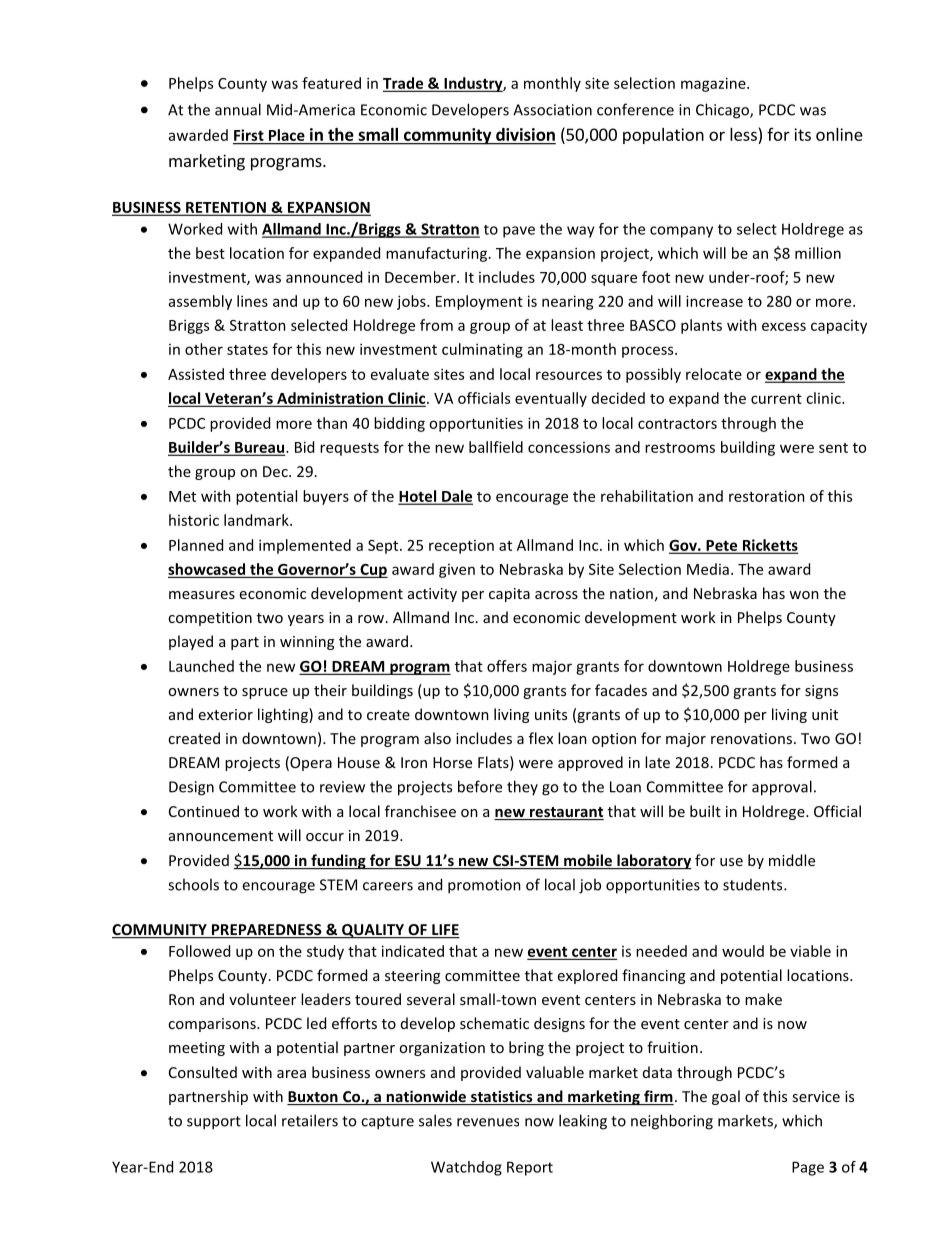  Describe the element at coordinates (743, 134) in the image. I see `less` at that location.
